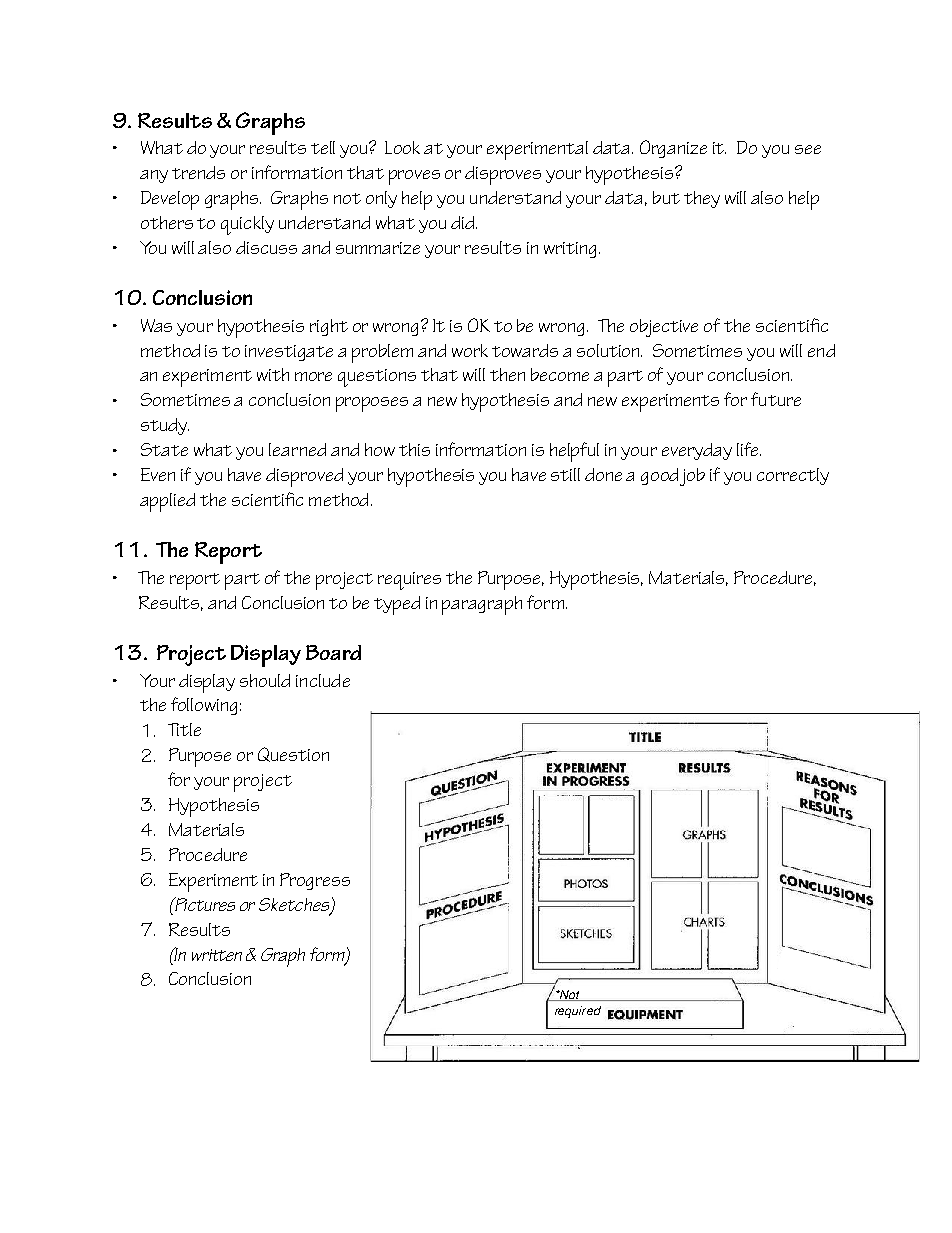 The width and height of the image is (952, 1233). Describe the element at coordinates (702, 199) in the image. I see `they` at that location.
